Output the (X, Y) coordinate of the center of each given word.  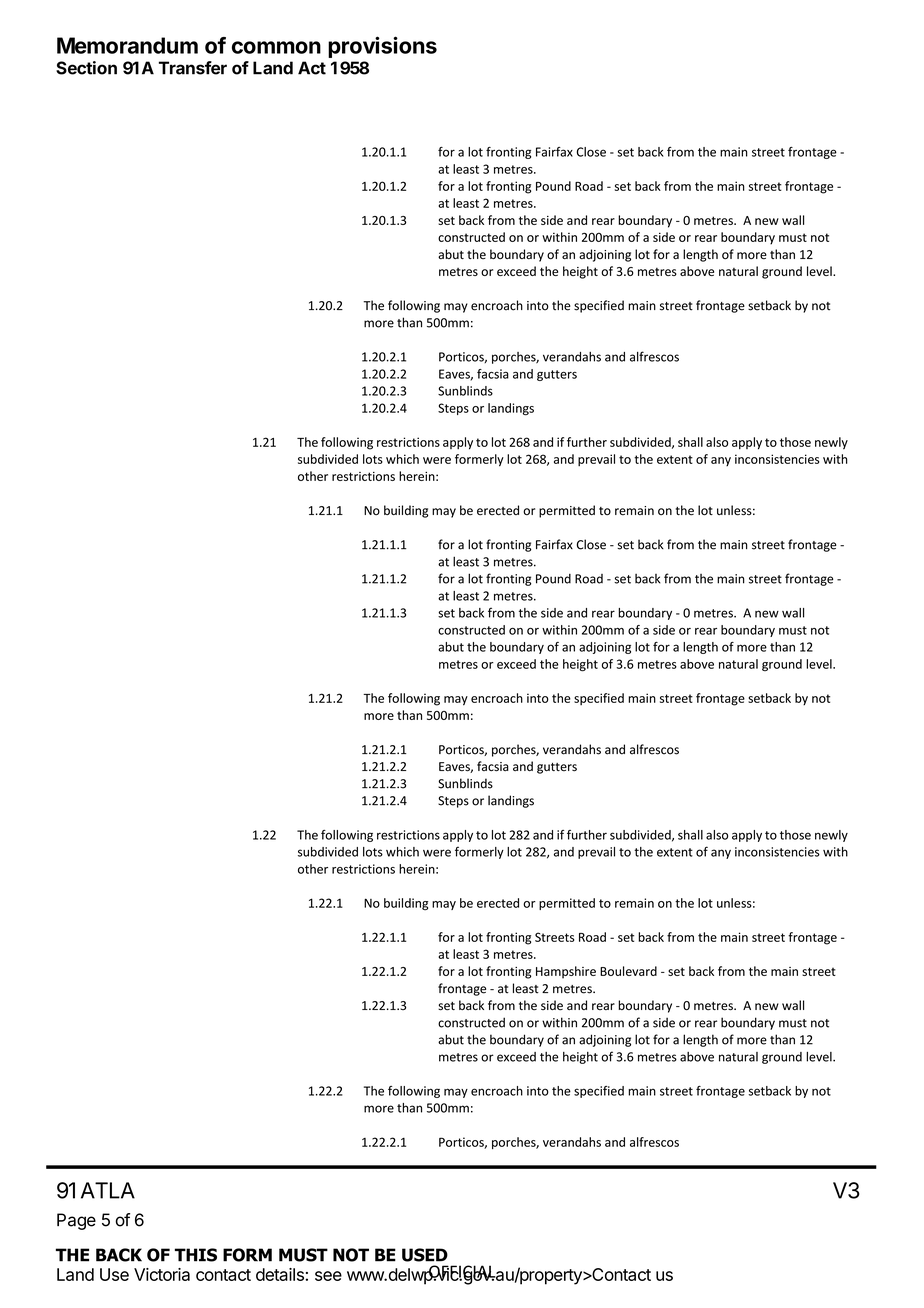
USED (425, 1255)
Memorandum (127, 45)
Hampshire (566, 972)
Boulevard (628, 971)
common (276, 47)
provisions (382, 47)
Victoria (162, 1274)
